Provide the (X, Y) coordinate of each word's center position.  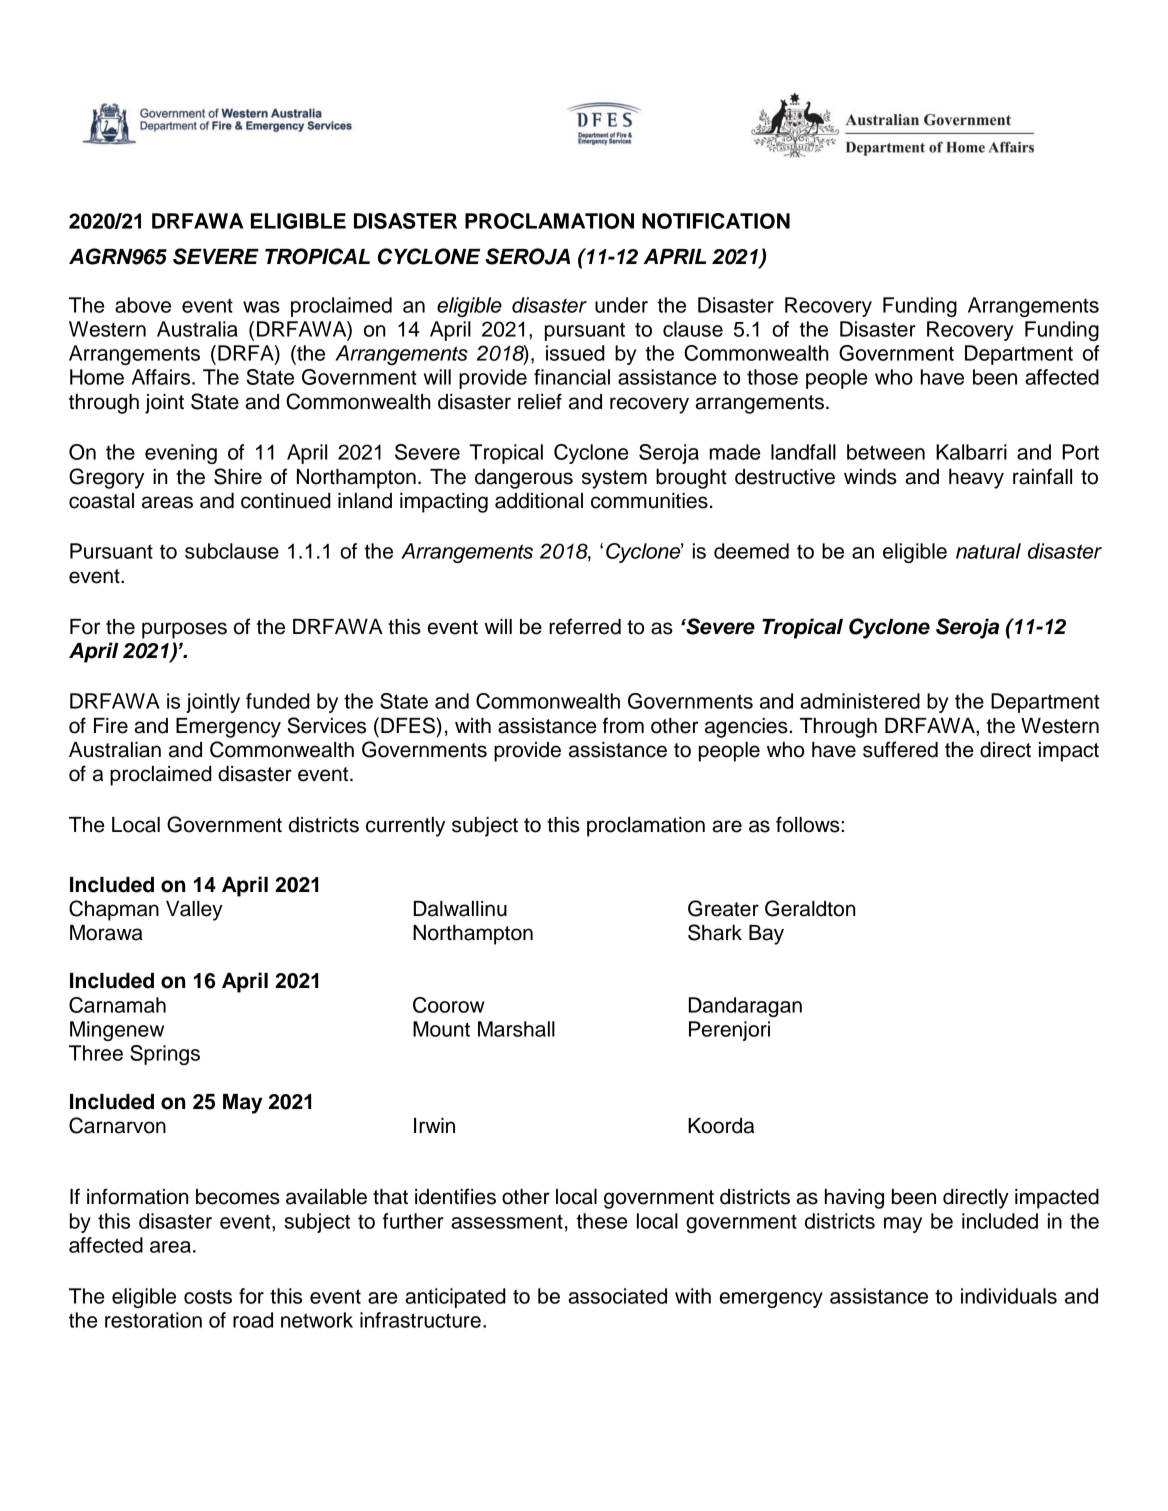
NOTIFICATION (716, 221)
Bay (766, 935)
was (261, 307)
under (621, 305)
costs (208, 1296)
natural (988, 551)
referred (585, 626)
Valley (194, 911)
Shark (715, 932)
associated (617, 1296)
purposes (184, 630)
